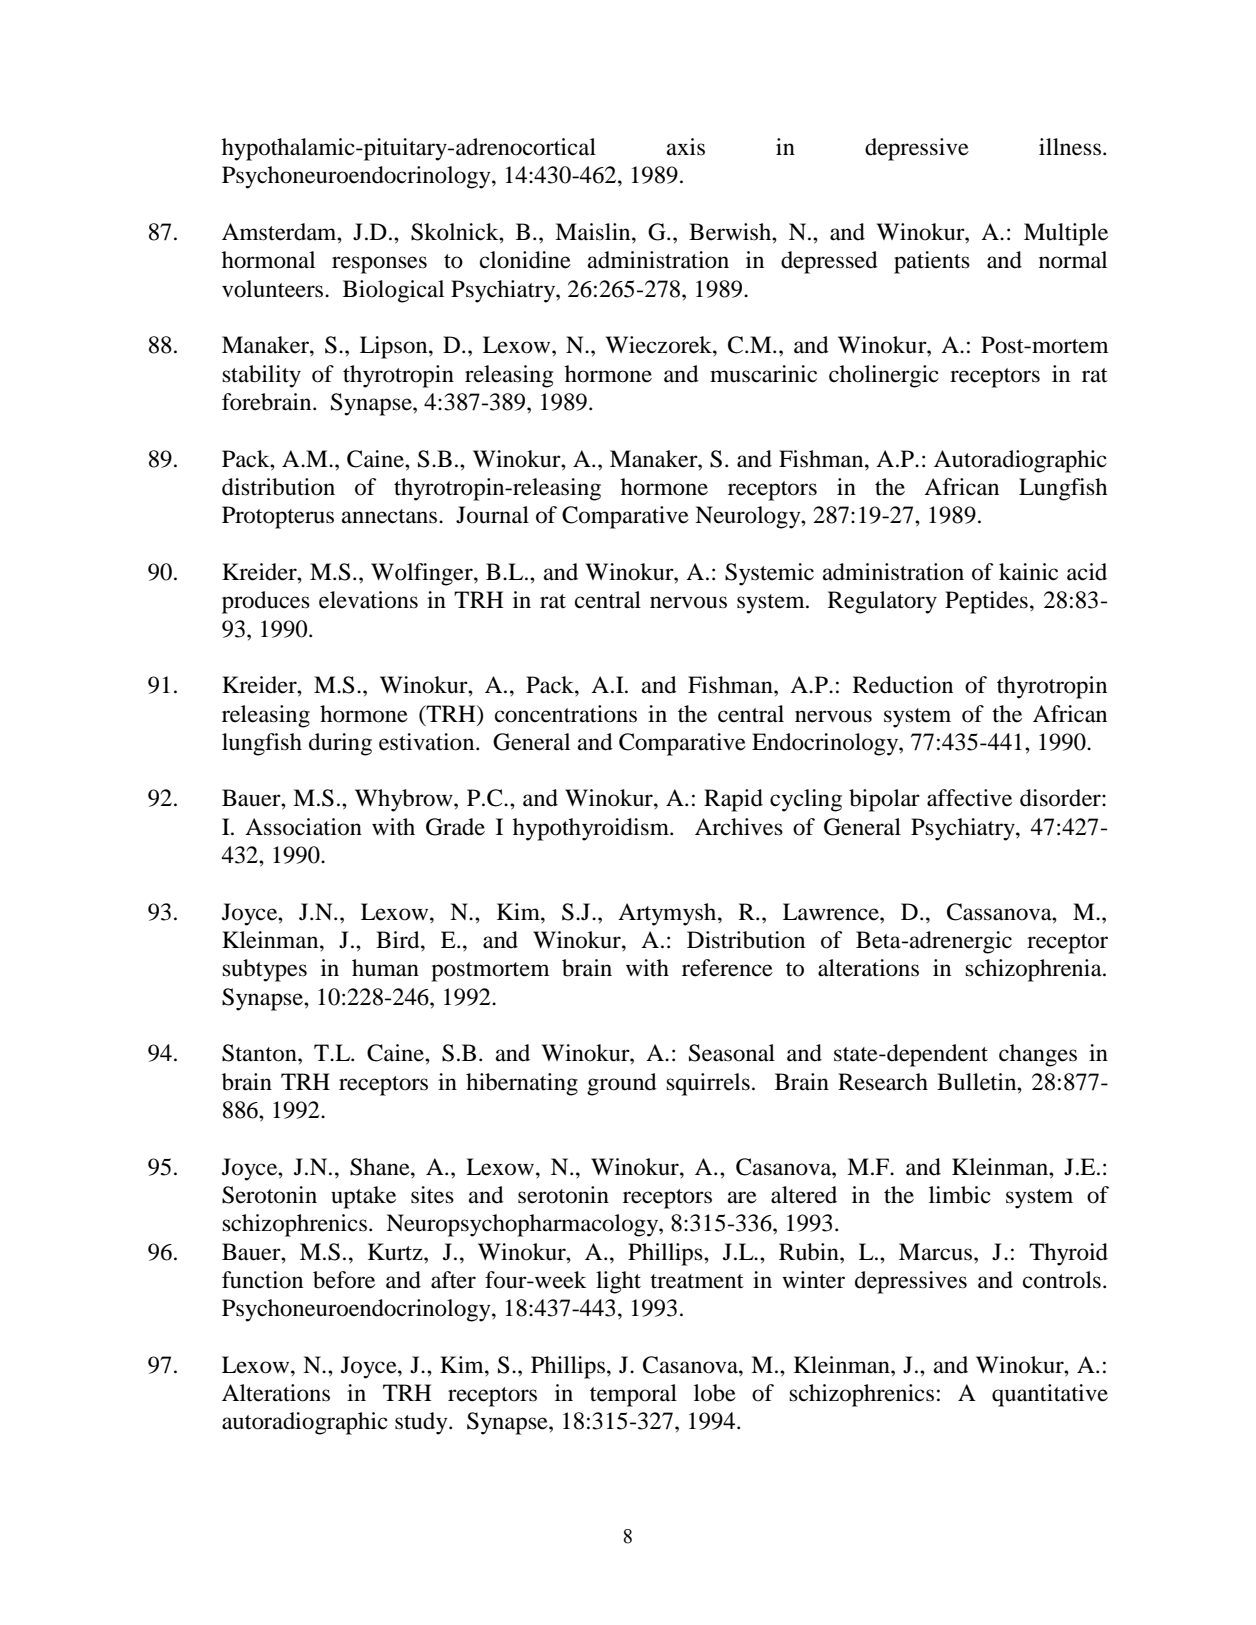 This screenshot has height=1625, width=1256. What do you see at coordinates (727, 968) in the screenshot?
I see `reference` at bounding box center [727, 968].
